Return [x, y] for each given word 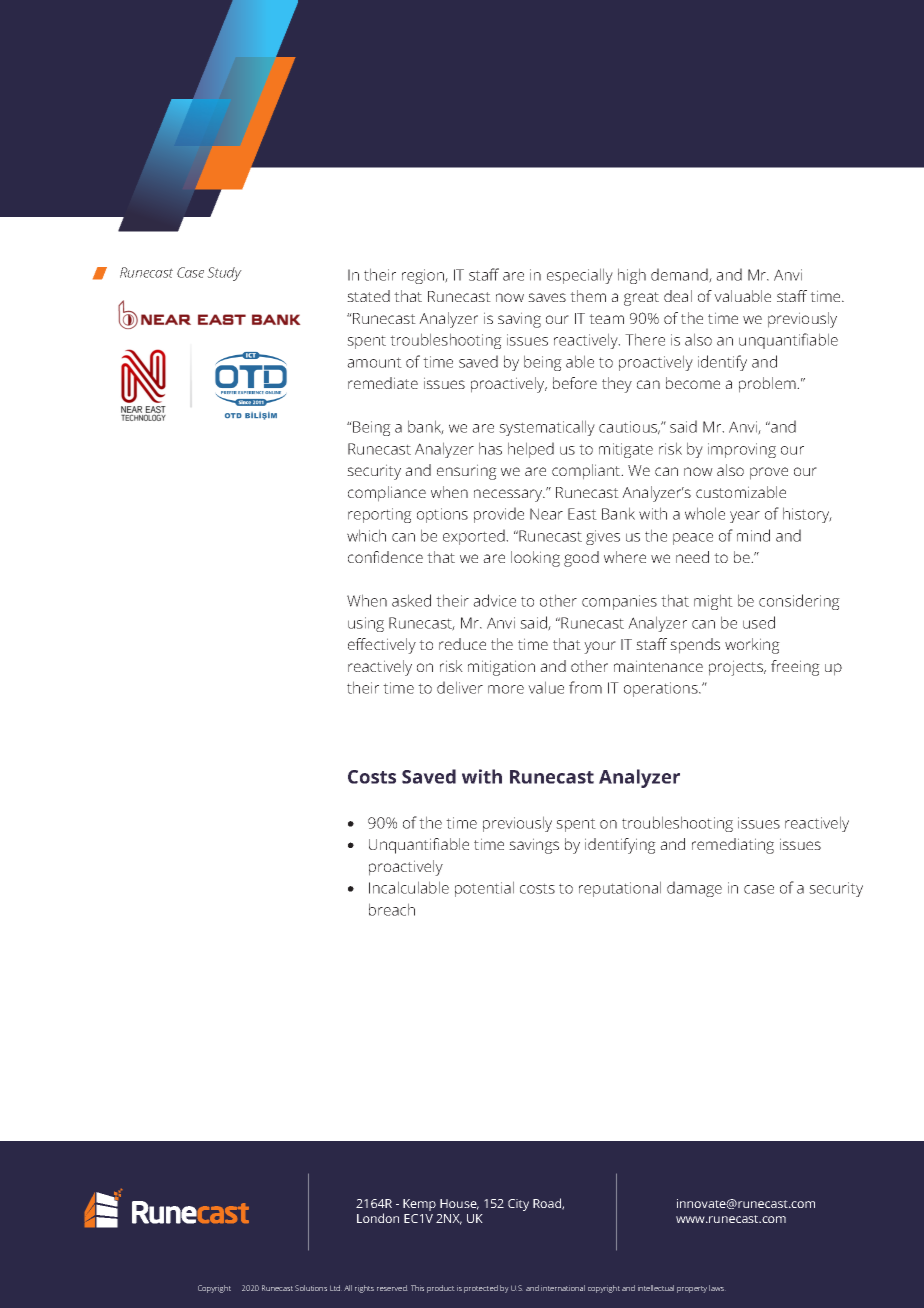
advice [494, 600]
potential [484, 889]
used [759, 622]
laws [717, 1288]
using [366, 624]
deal [678, 296]
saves [547, 297]
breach [392, 909]
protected [481, 1289]
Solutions [311, 1288]
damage [694, 889]
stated [368, 296]
